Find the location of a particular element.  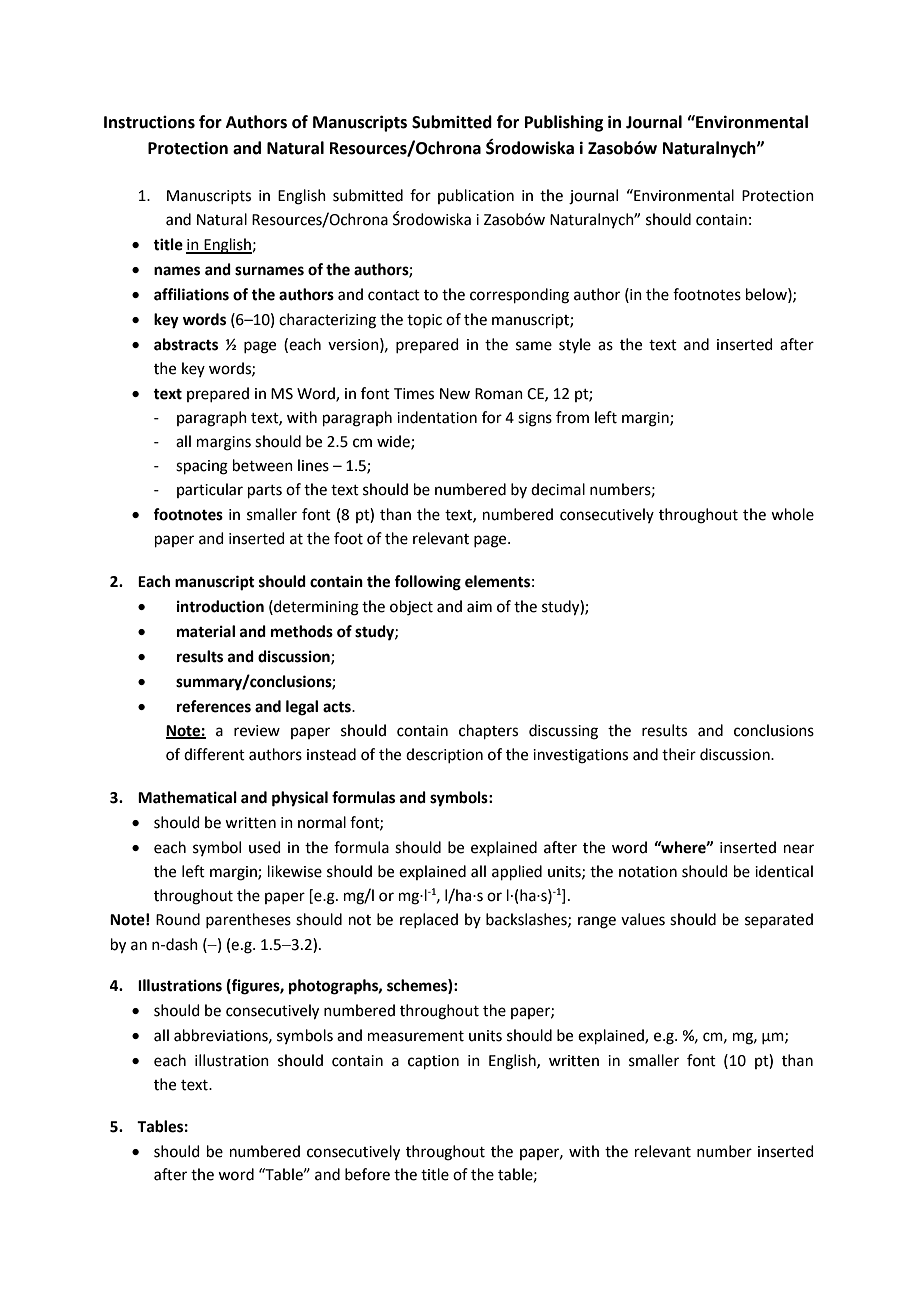

Instructions is located at coordinates (149, 122).
